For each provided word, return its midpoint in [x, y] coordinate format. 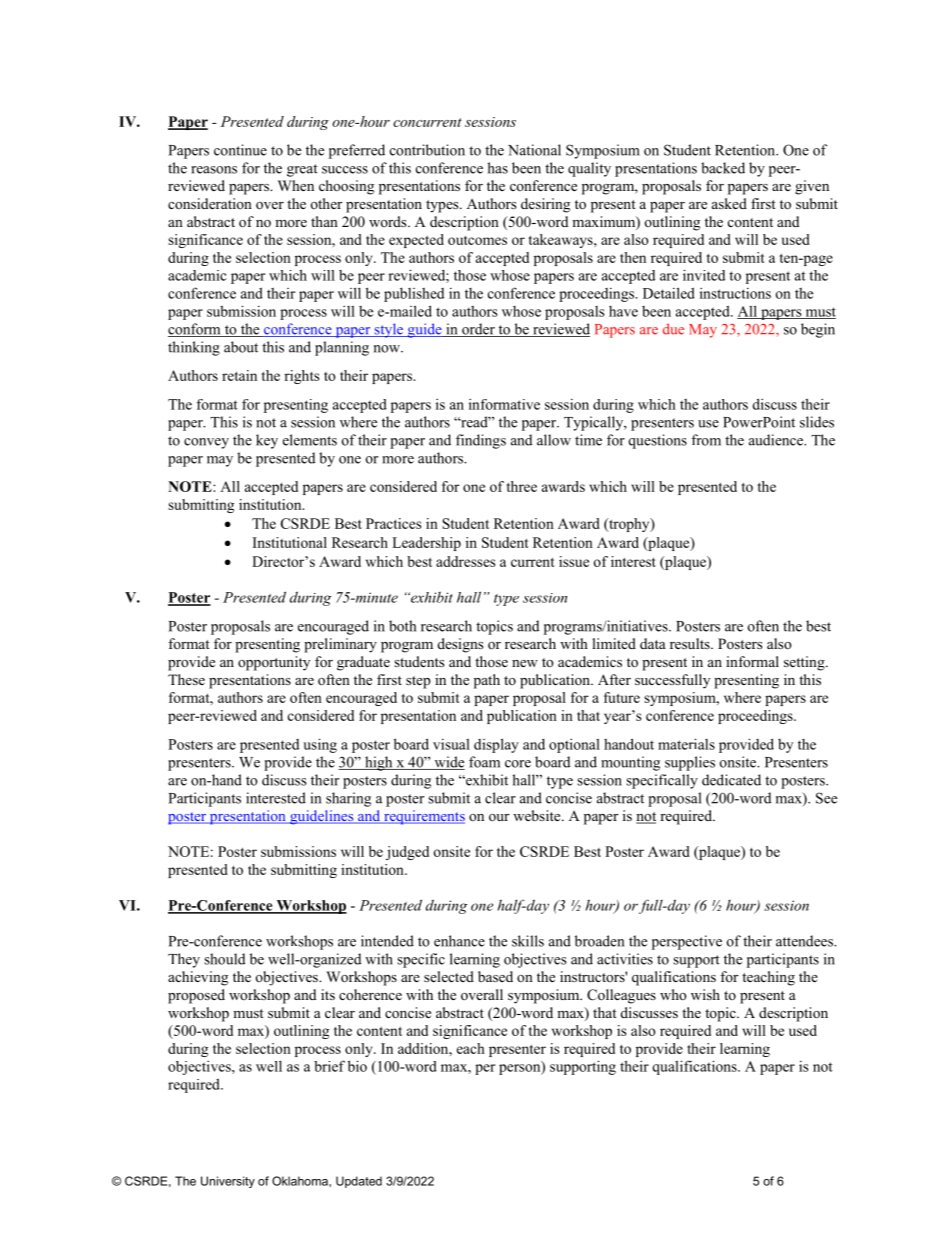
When [296, 185]
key [267, 441]
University [228, 1182]
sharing [348, 799]
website [538, 815]
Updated [359, 1182]
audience [777, 440]
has [497, 168]
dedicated [731, 780]
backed [723, 168]
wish [705, 994]
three [522, 486]
